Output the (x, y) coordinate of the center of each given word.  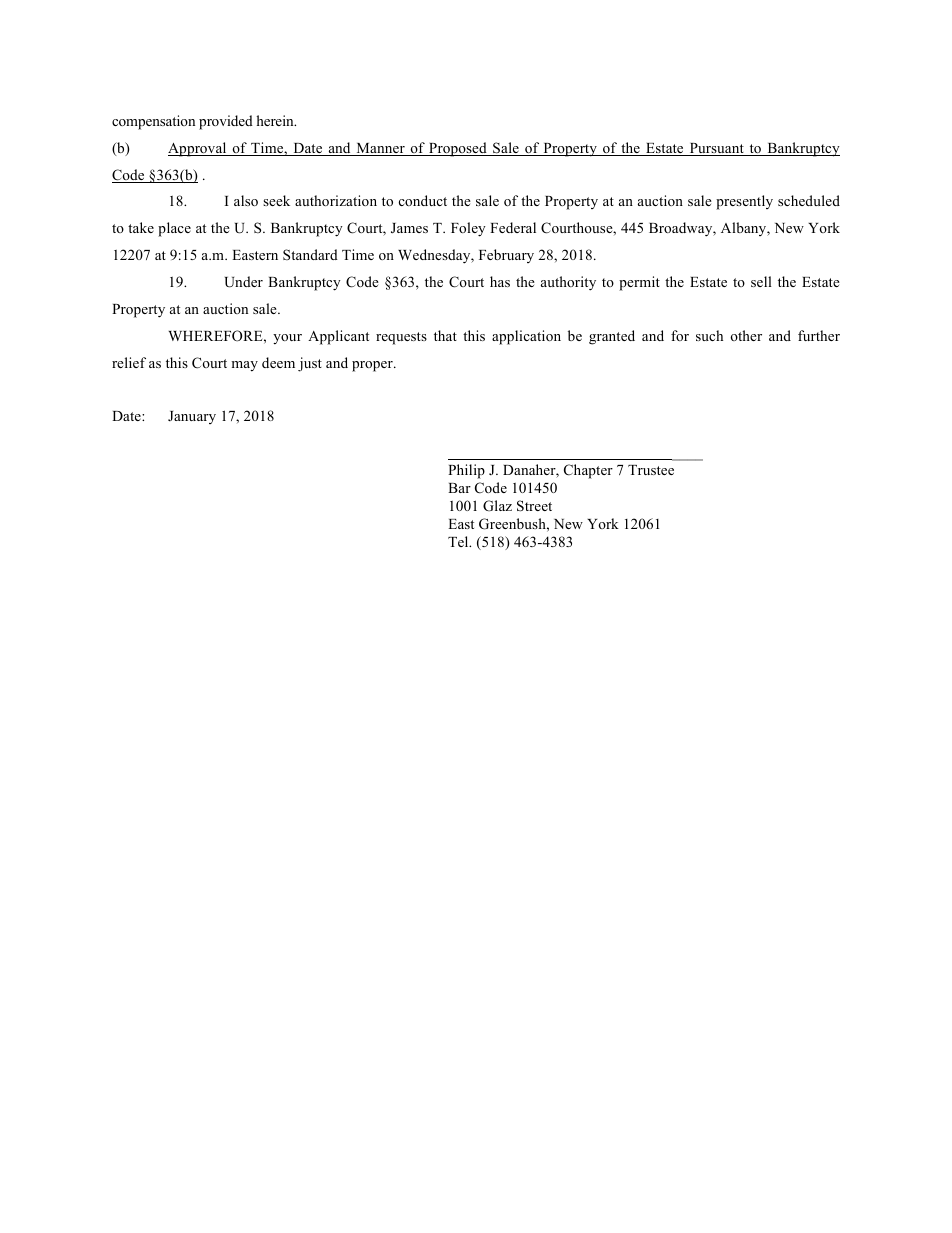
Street (534, 506)
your (287, 339)
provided (226, 122)
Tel (459, 541)
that (445, 335)
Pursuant (716, 149)
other (746, 335)
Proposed (458, 149)
